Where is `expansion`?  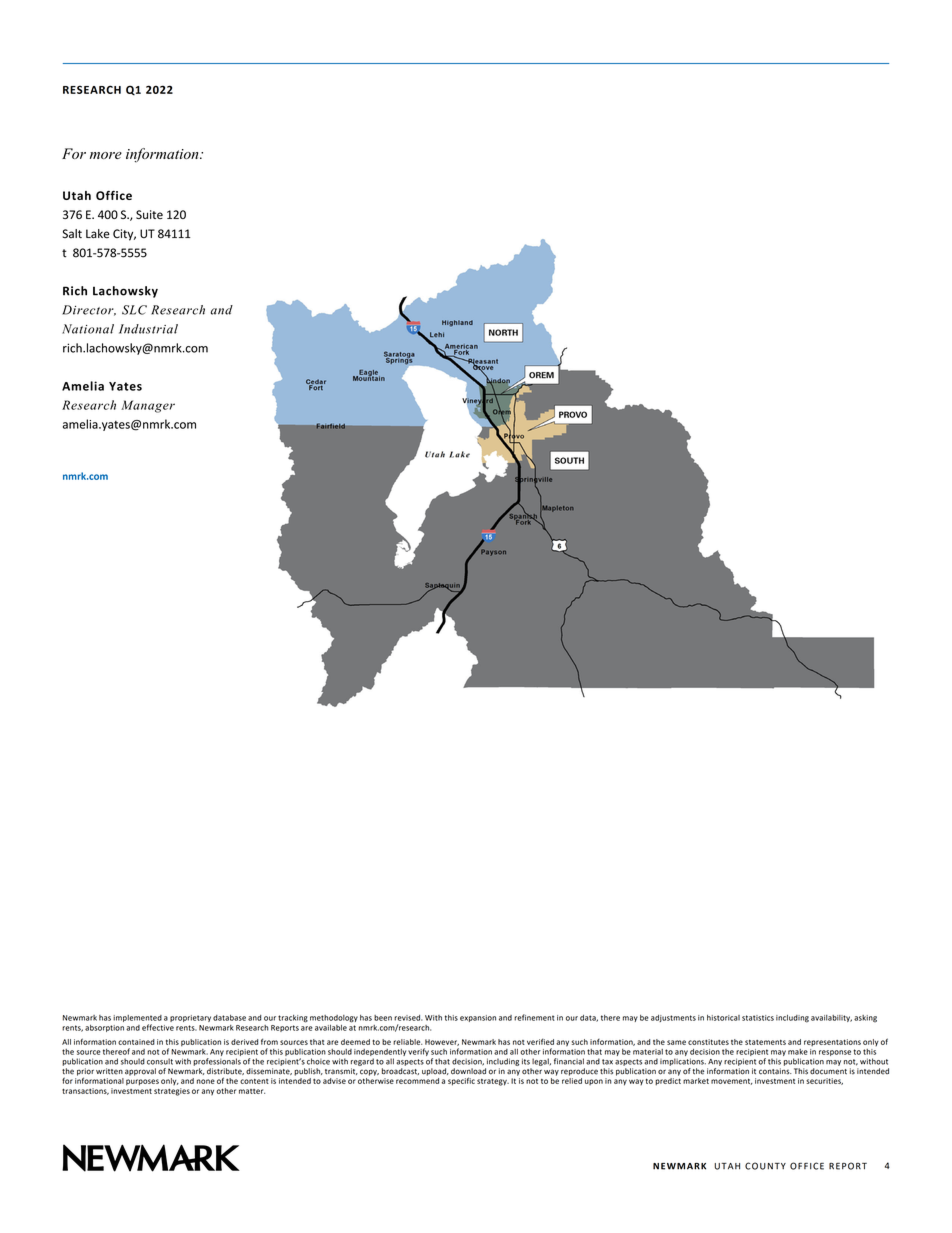
expansion is located at coordinates (478, 1018).
